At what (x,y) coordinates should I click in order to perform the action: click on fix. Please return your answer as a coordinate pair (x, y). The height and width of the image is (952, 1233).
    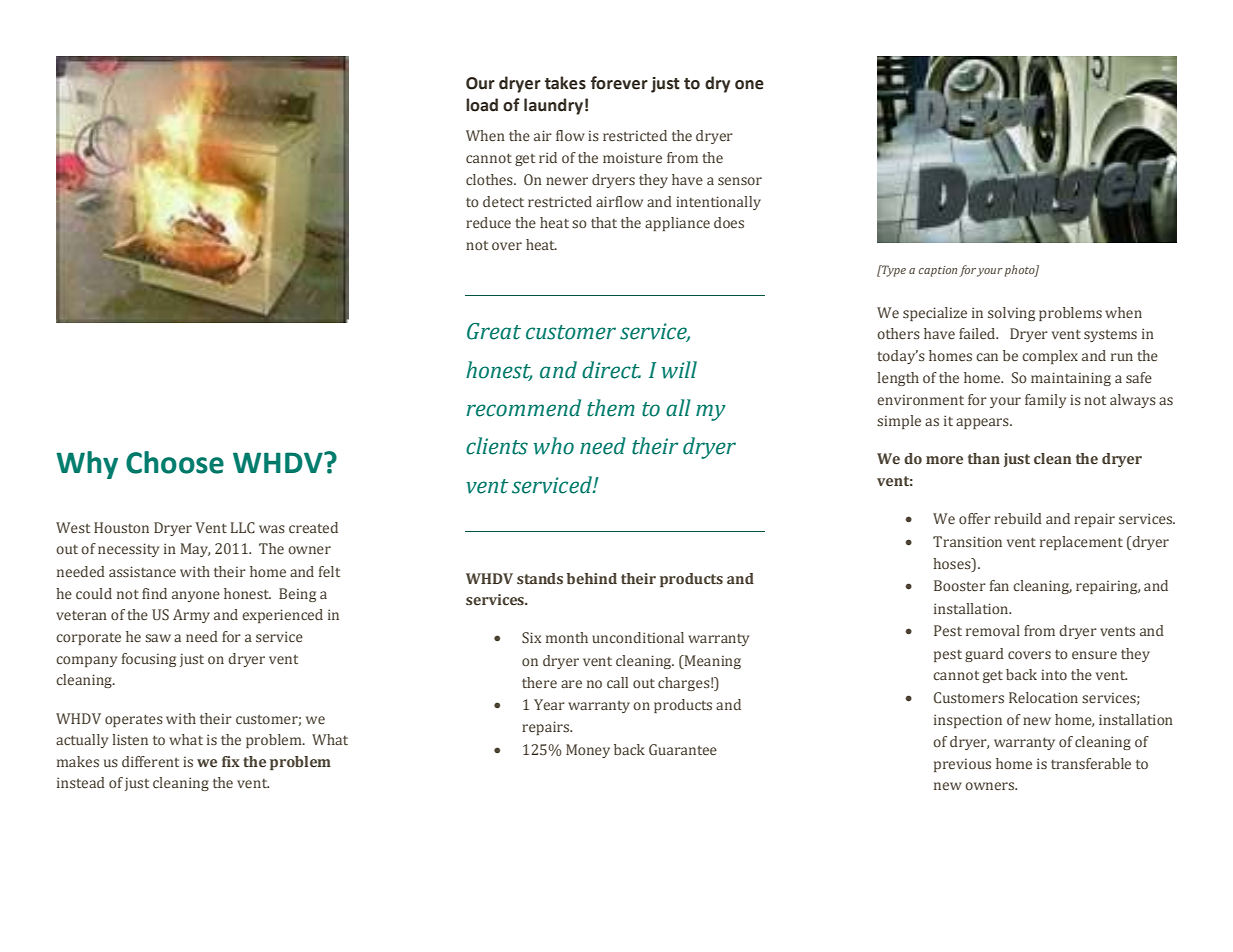
    Looking at the image, I should click on (231, 761).
